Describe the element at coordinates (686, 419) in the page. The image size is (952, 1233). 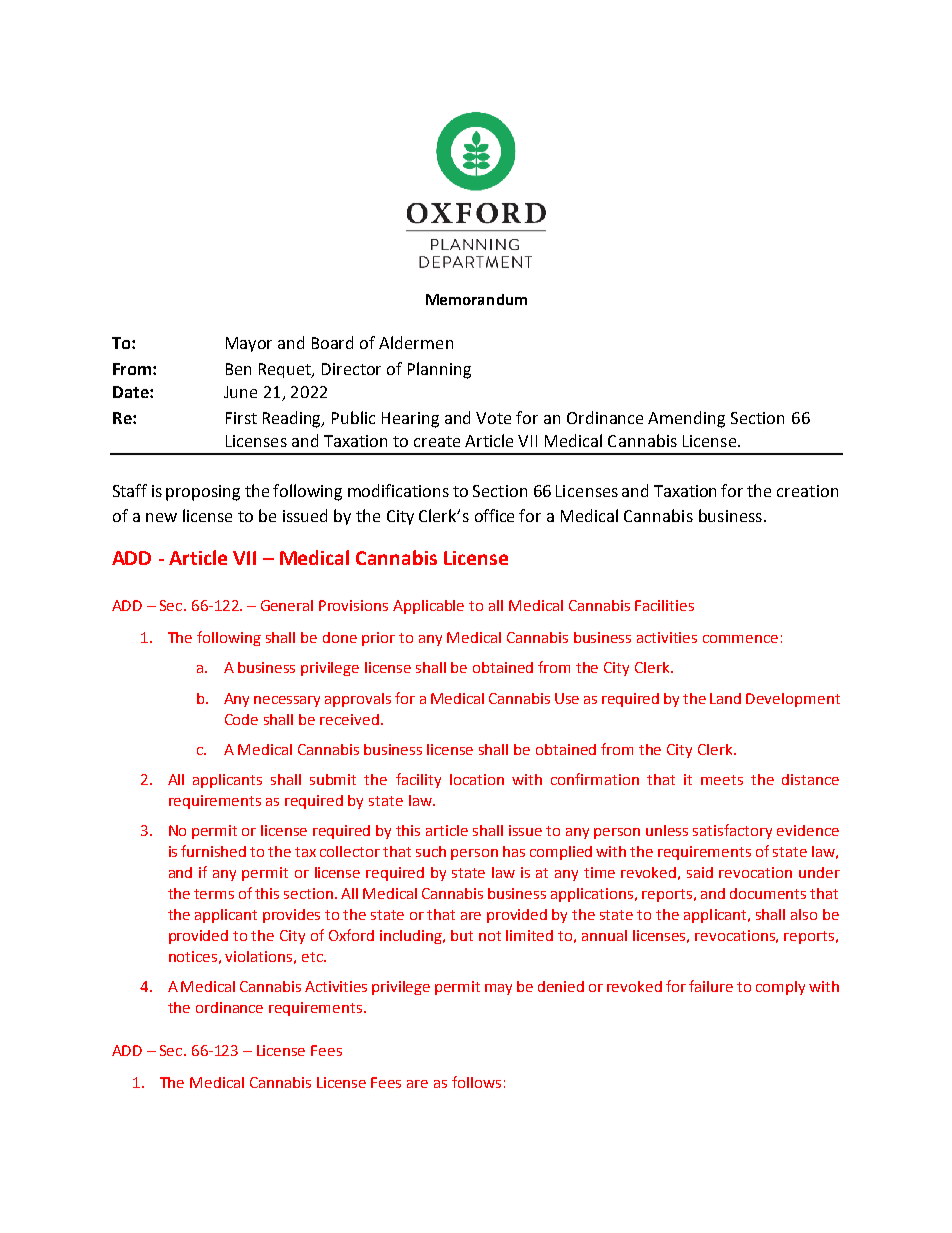
I see `Amending` at that location.
